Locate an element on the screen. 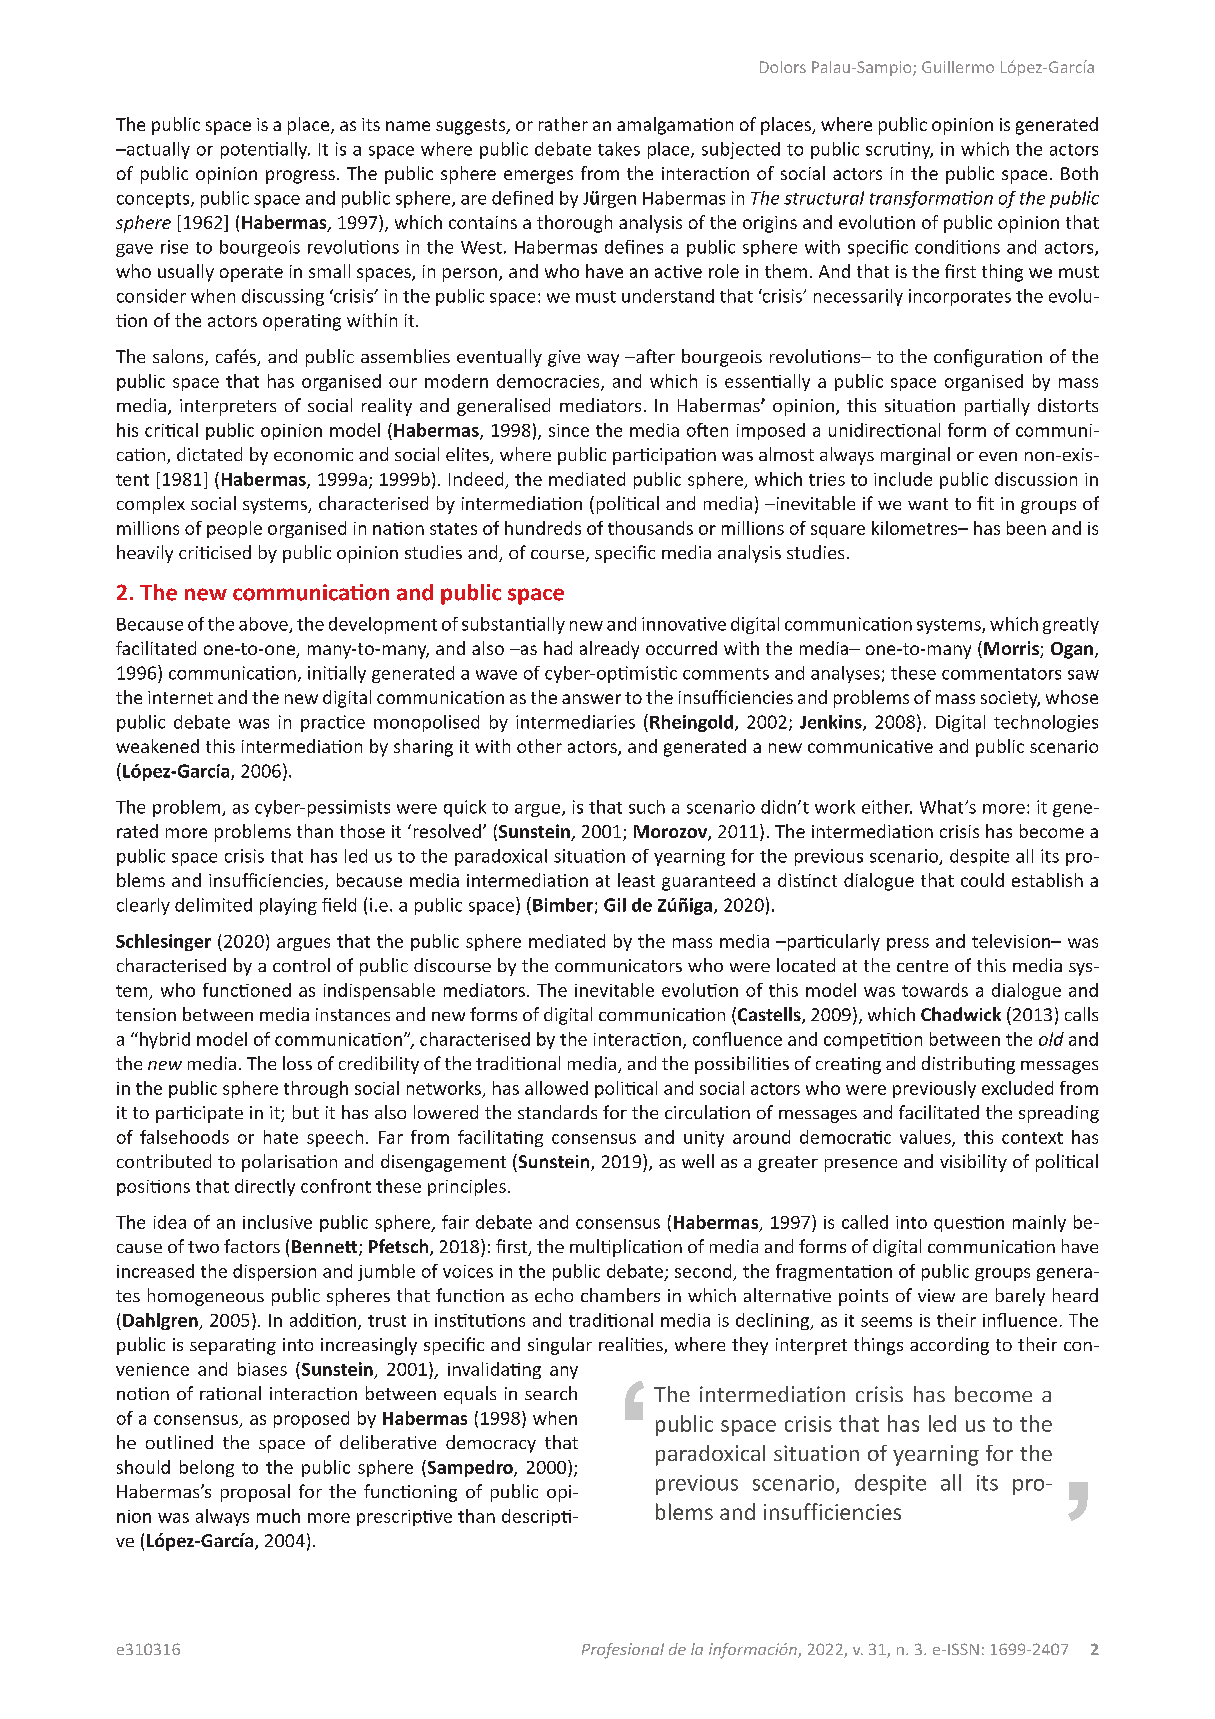 The image size is (1215, 1719). proposal is located at coordinates (255, 1493).
